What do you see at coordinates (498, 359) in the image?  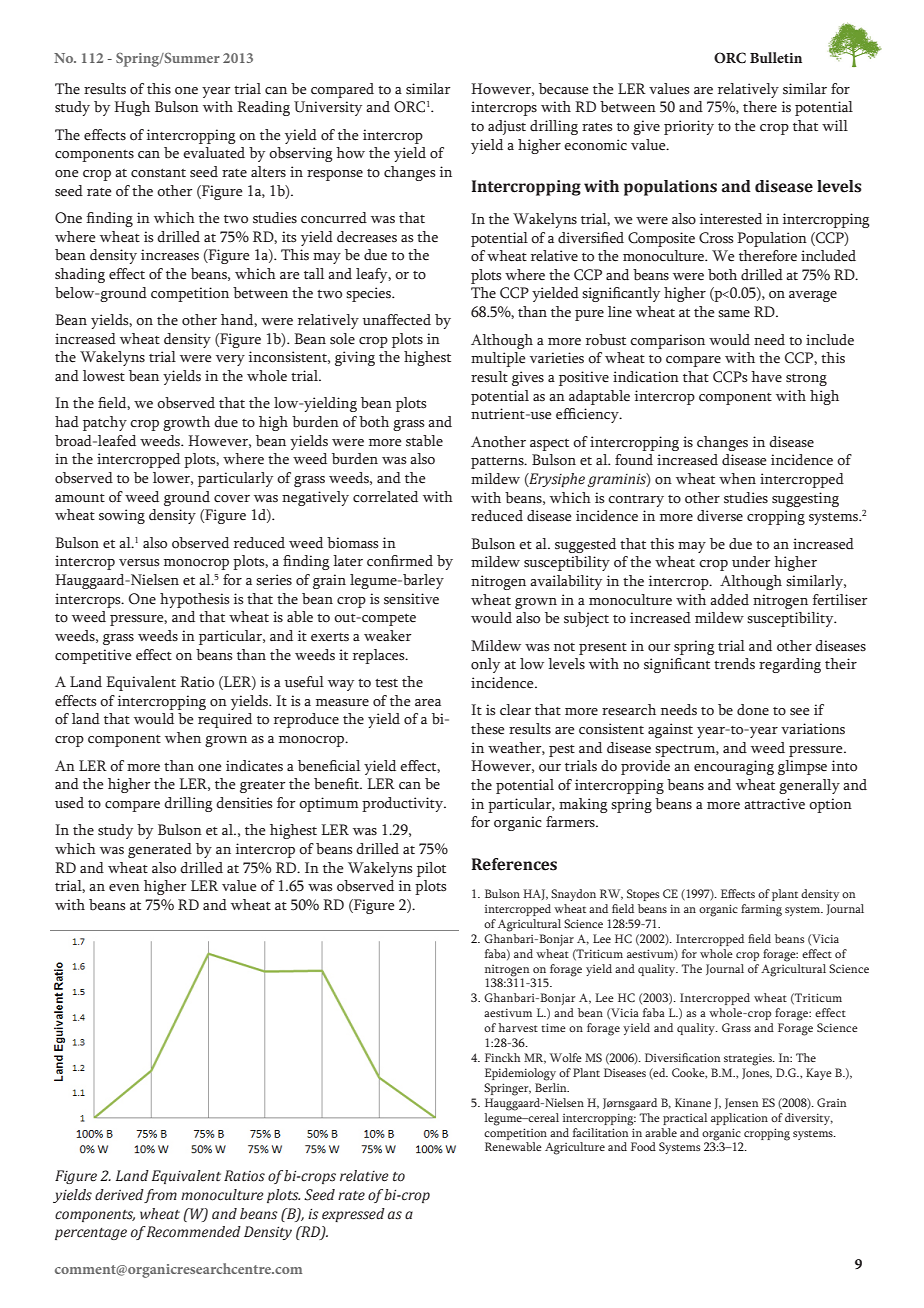 I see `multiple` at bounding box center [498, 359].
